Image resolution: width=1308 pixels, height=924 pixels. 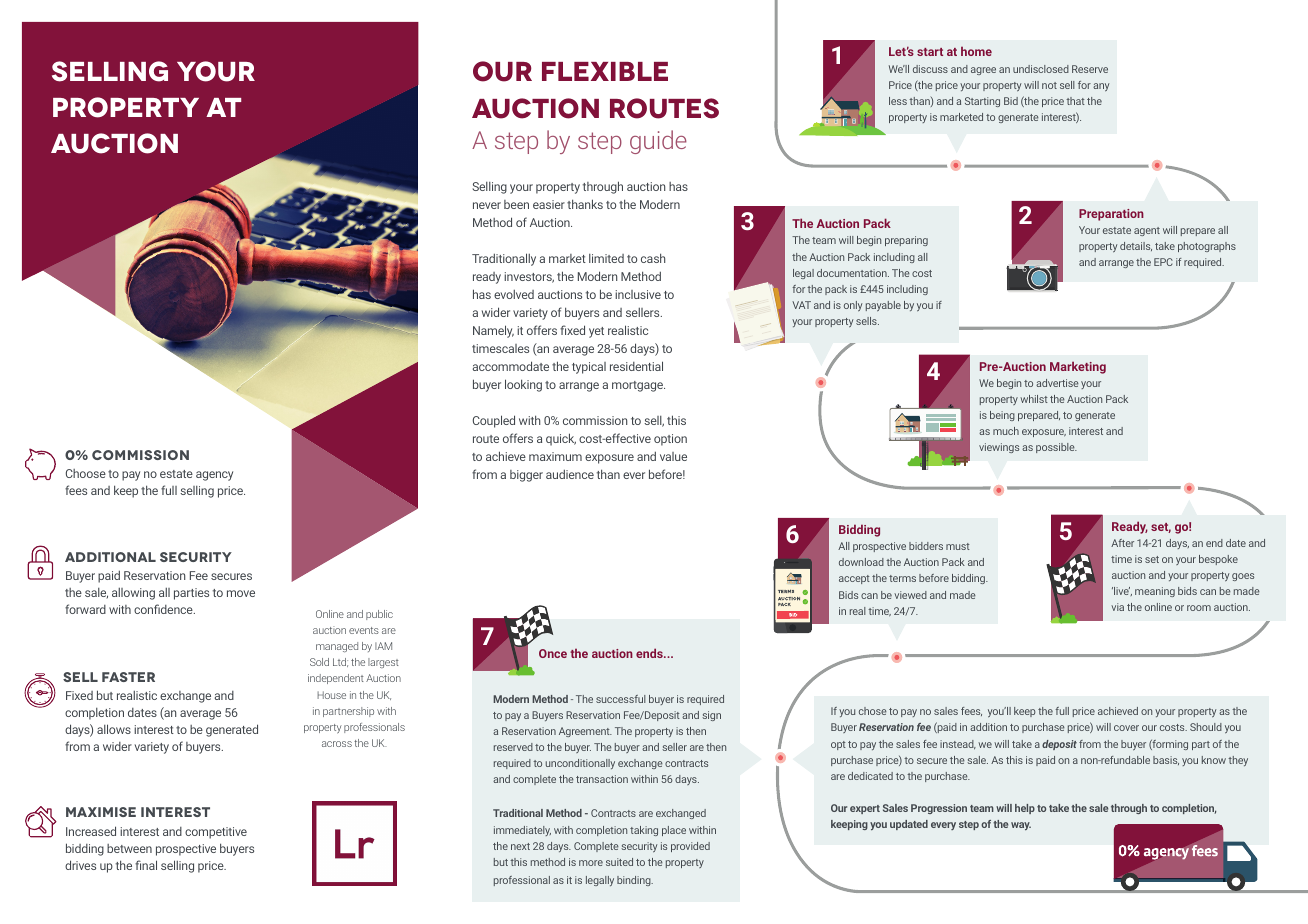 What do you see at coordinates (1101, 87) in the document?
I see `any` at bounding box center [1101, 87].
